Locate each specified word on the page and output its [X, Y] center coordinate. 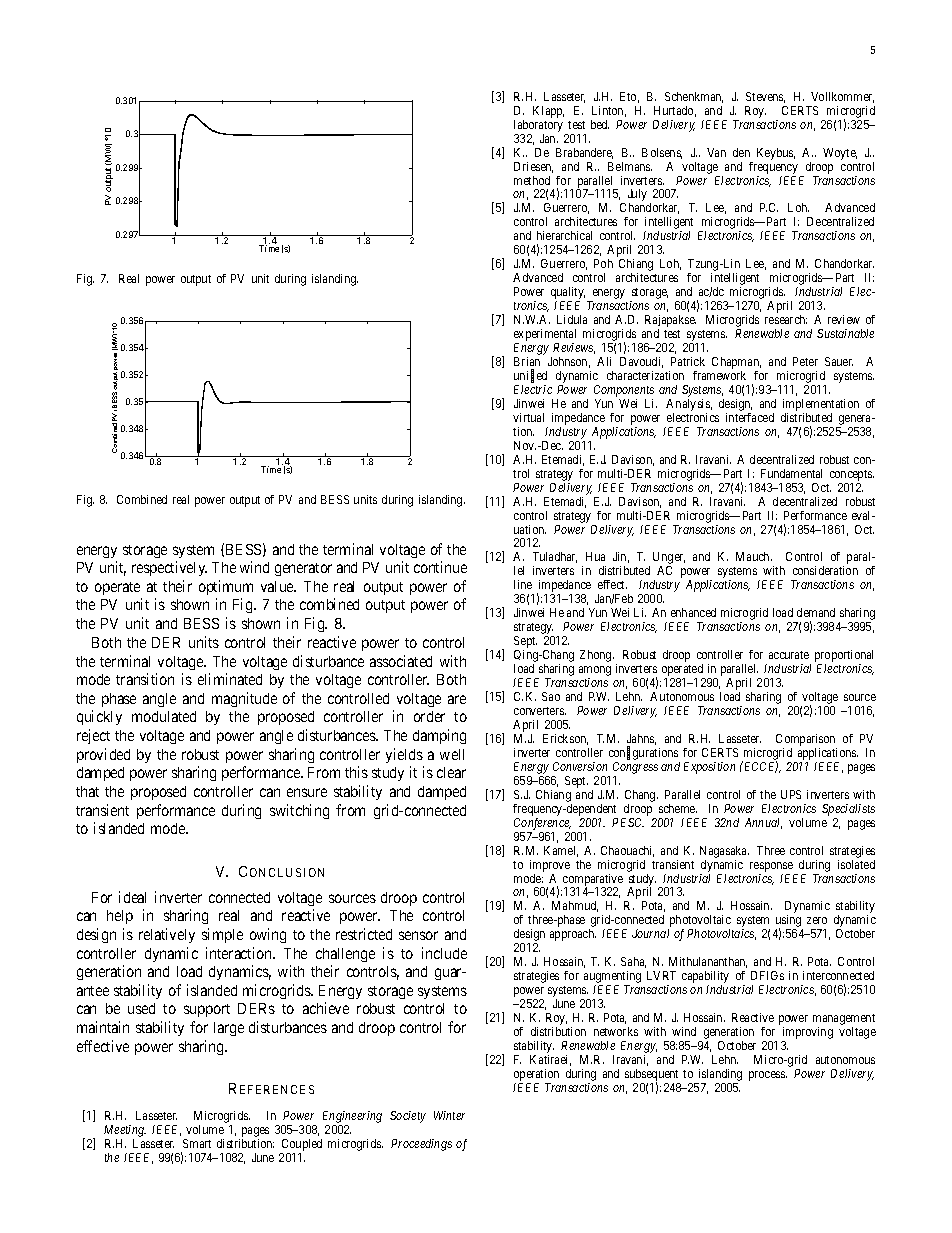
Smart [197, 1143]
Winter [449, 1115]
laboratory [538, 126]
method [532, 180]
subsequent [652, 1076]
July [637, 196]
